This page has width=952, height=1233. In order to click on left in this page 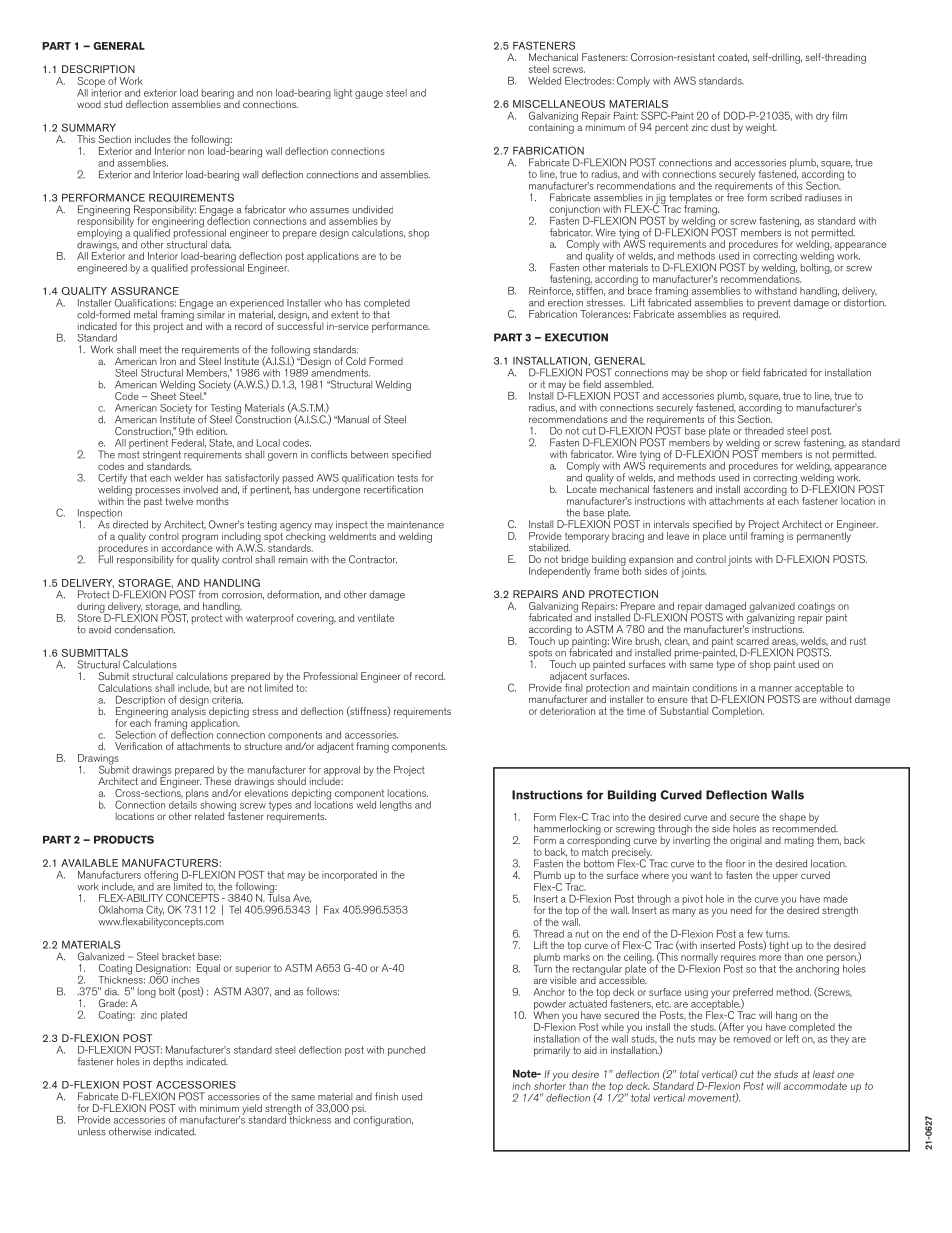, I will do `click(792, 1038)`.
